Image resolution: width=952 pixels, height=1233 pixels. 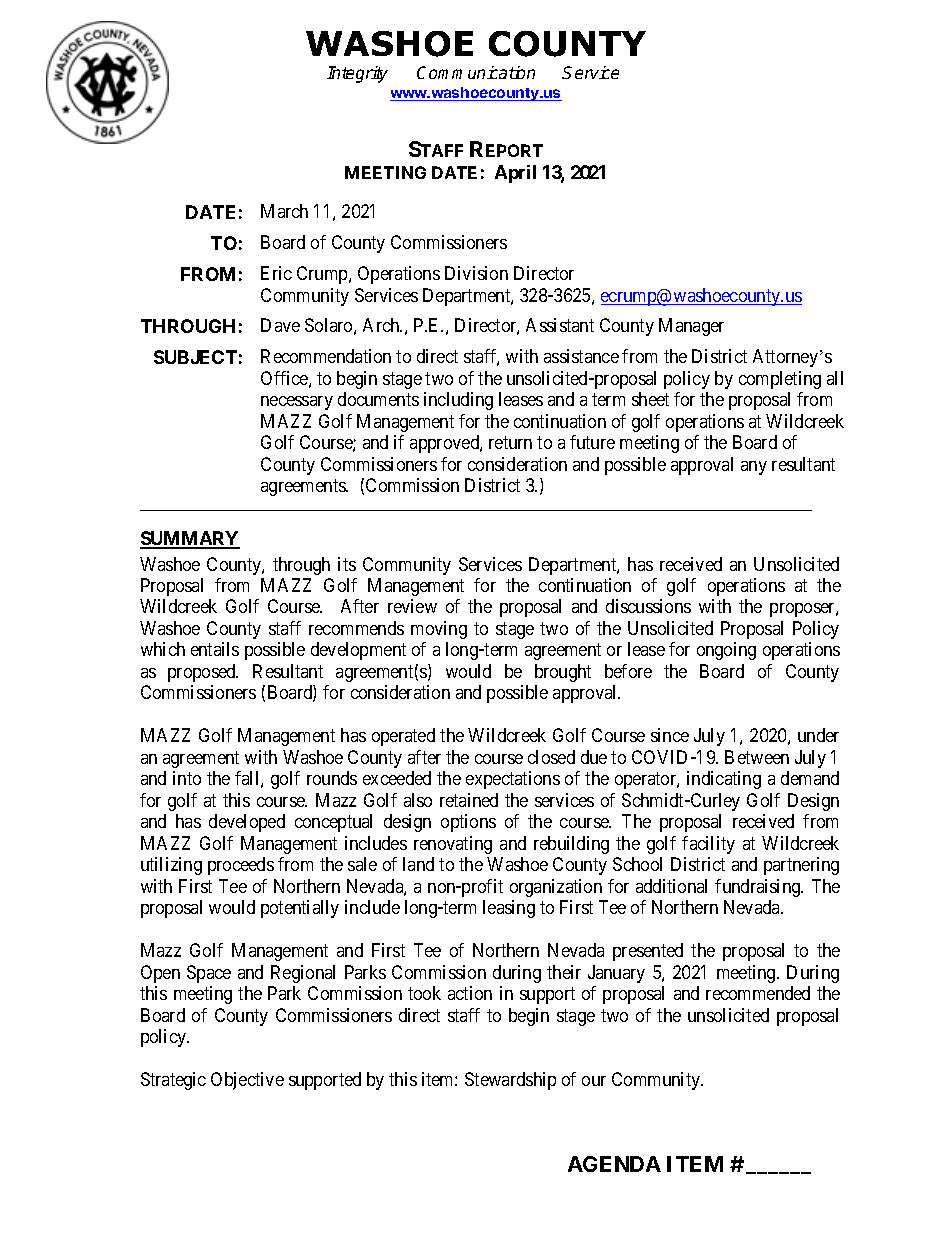 I want to click on Objective, so click(x=247, y=1081).
